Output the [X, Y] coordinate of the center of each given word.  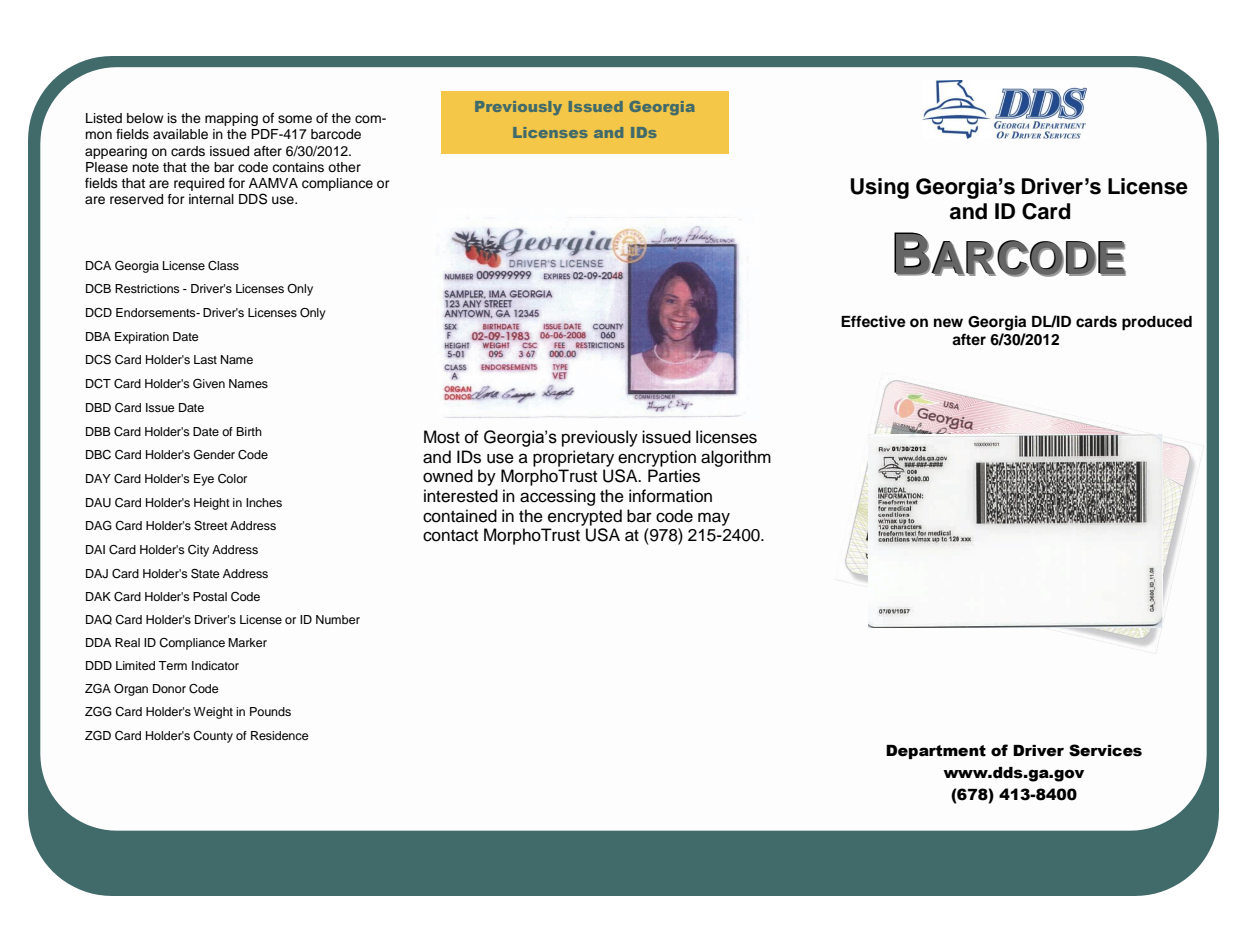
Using [879, 188]
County [213, 737]
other [344, 167]
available [180, 134]
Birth [249, 431]
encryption [657, 458]
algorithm [736, 458]
